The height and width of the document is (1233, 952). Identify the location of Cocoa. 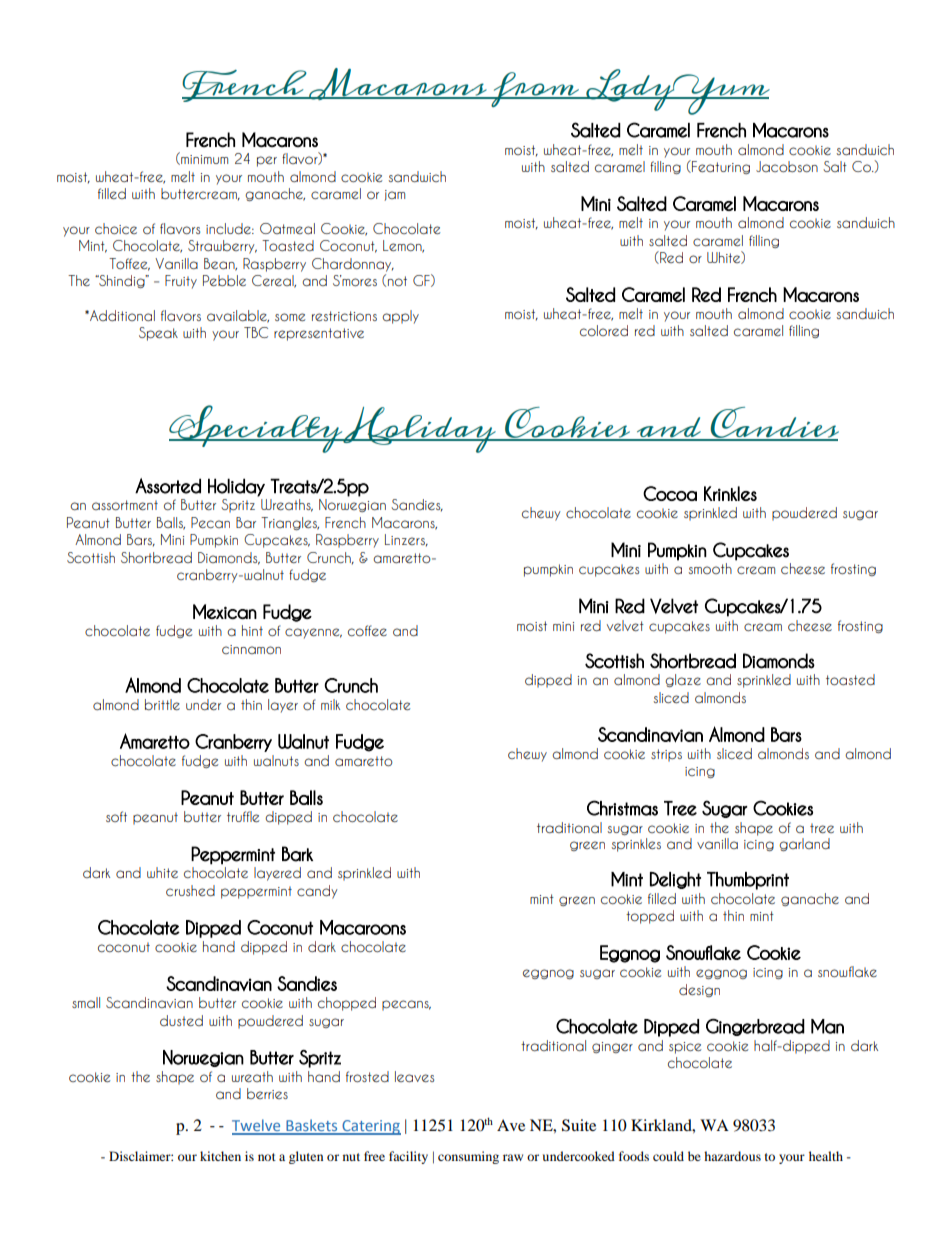
(670, 493).
